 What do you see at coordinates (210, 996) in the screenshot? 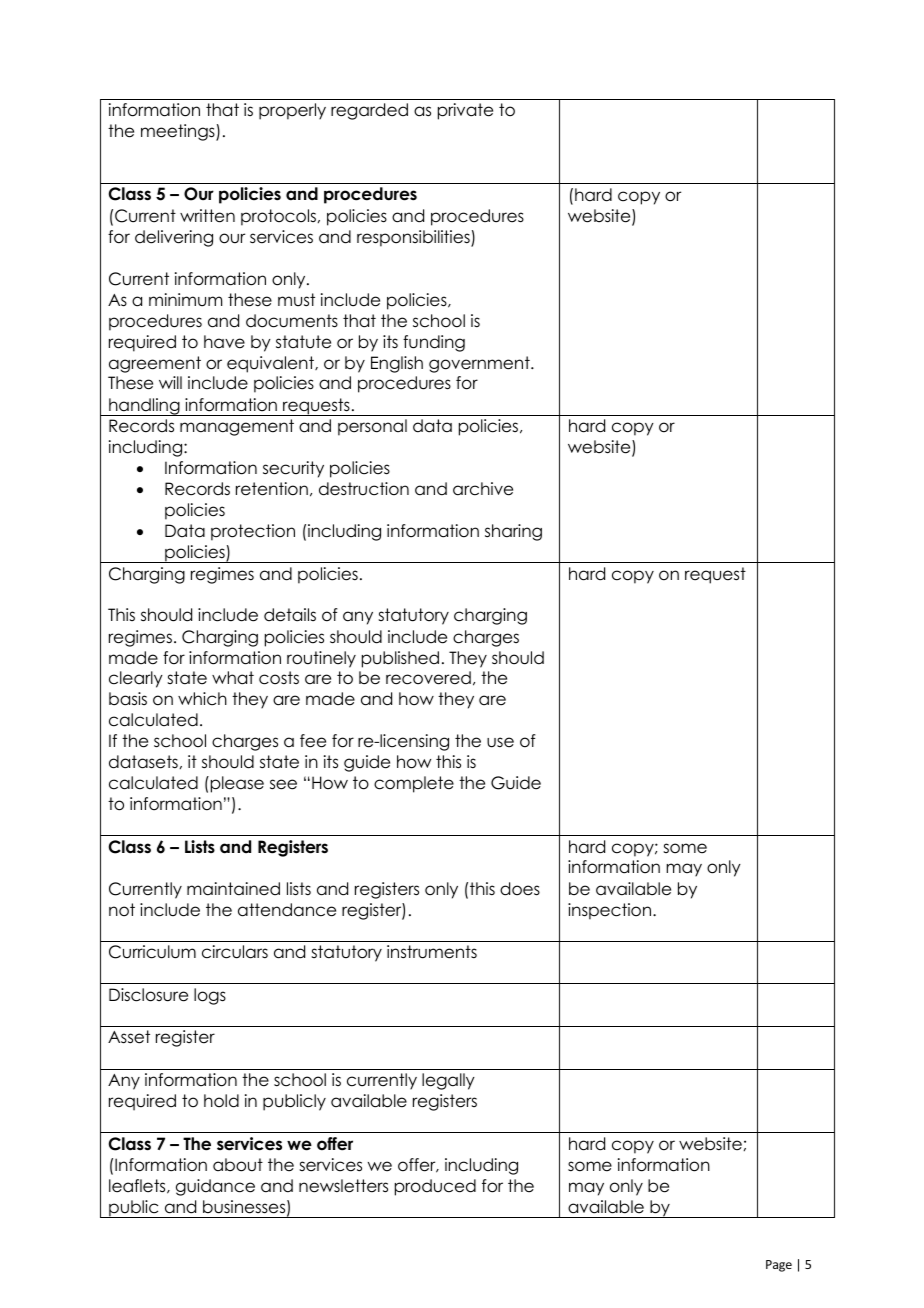
I see `logs` at bounding box center [210, 996].
